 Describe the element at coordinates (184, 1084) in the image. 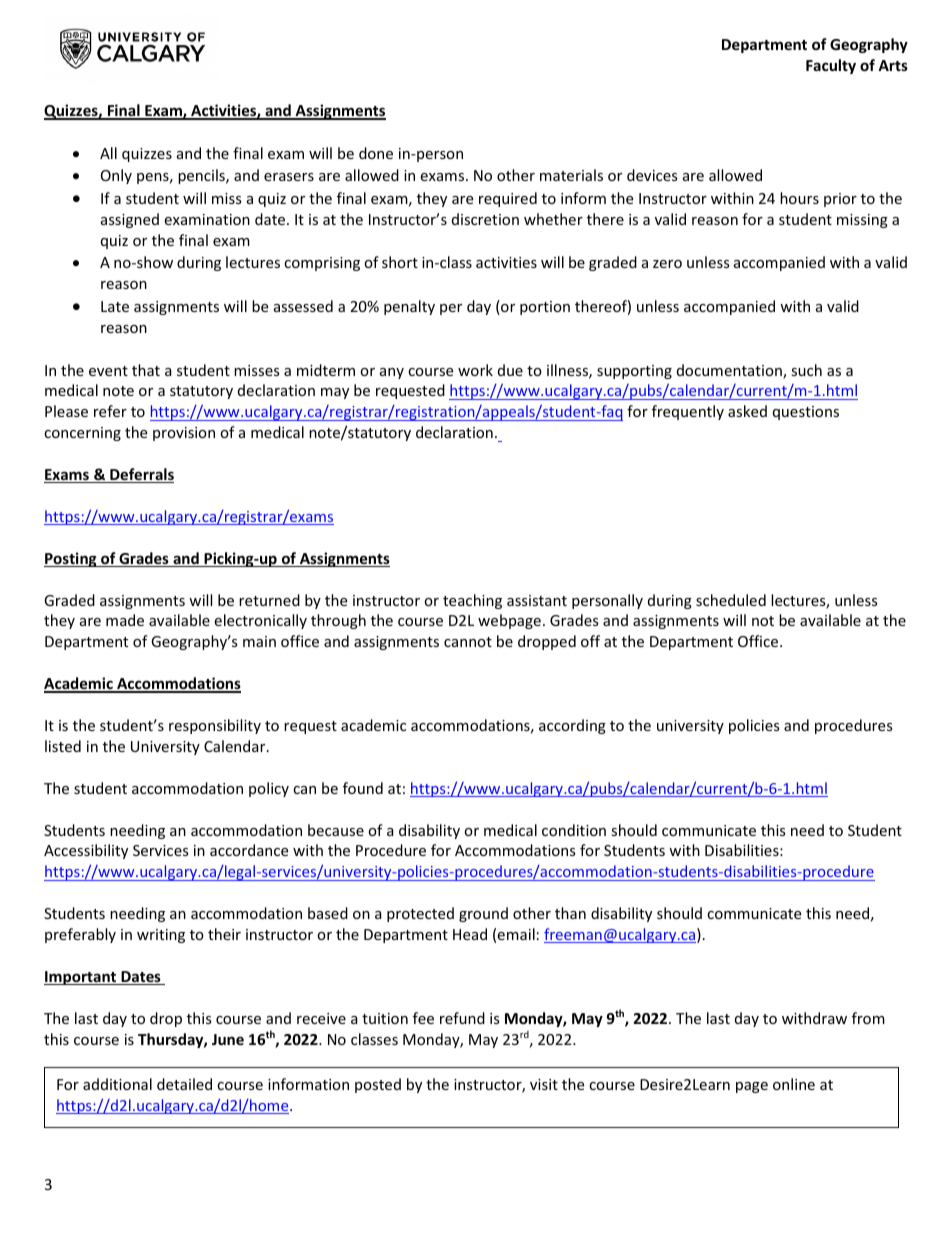

I see `detailed` at that location.
